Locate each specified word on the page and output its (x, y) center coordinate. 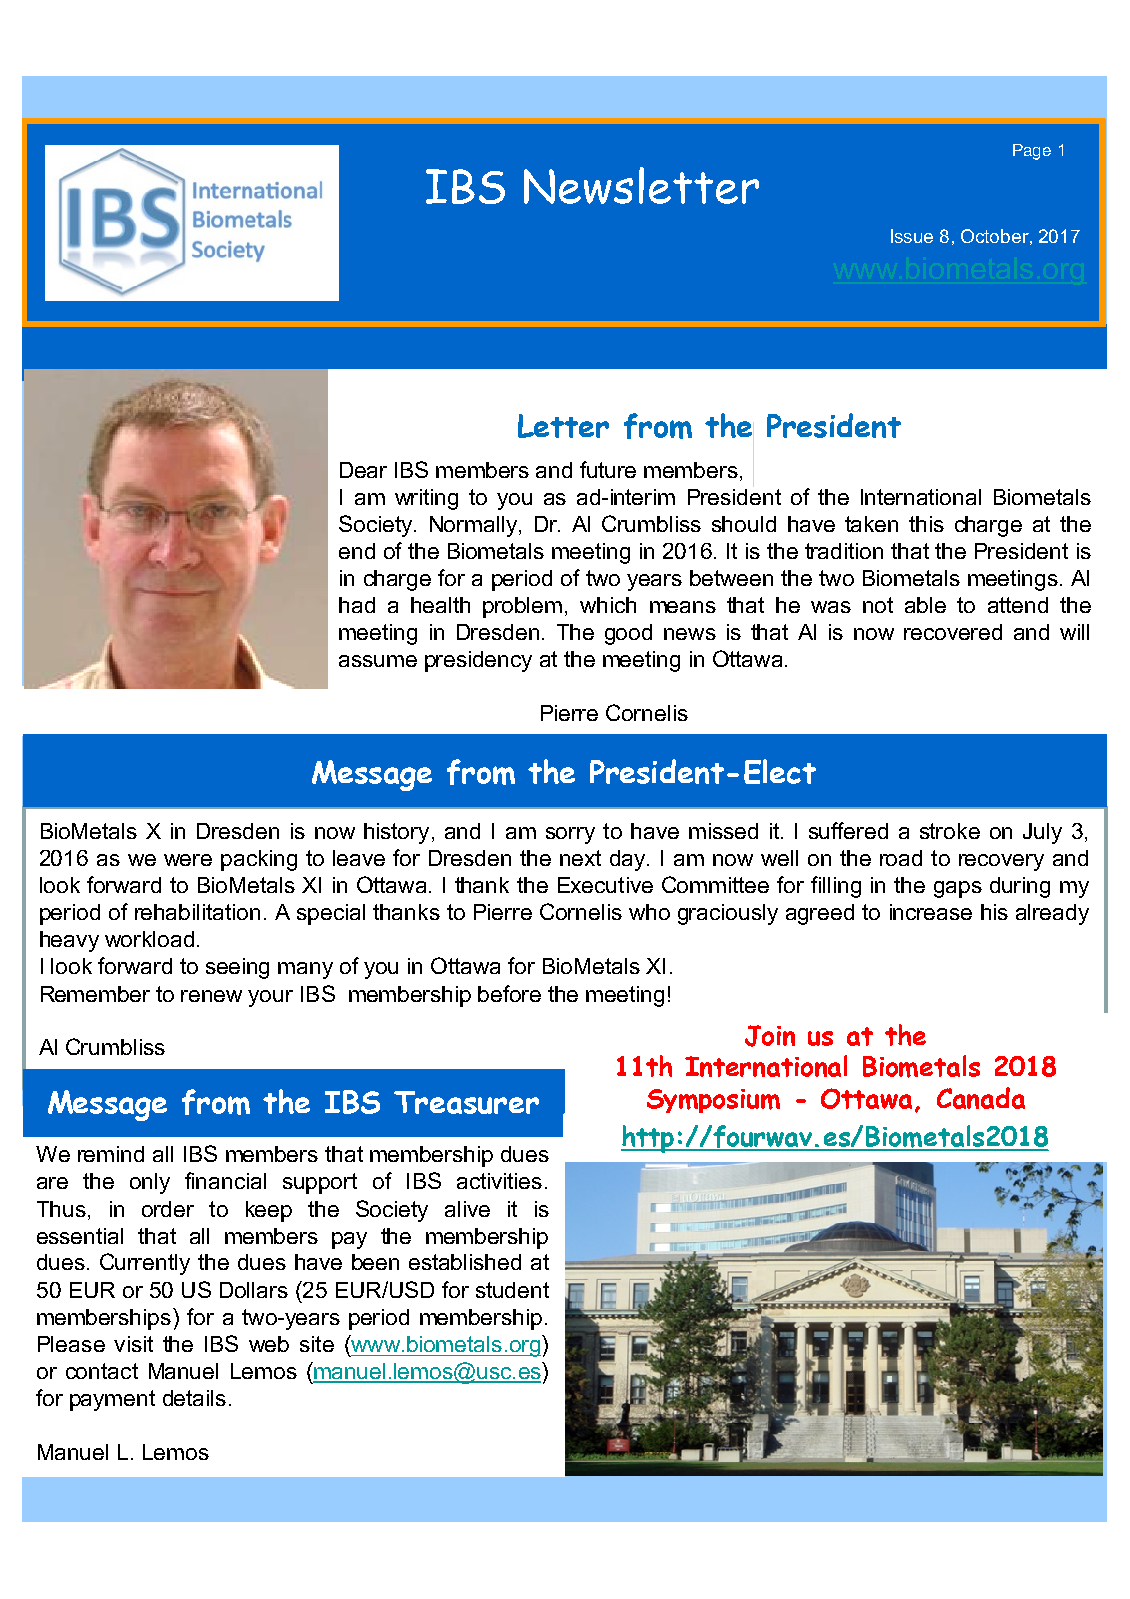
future (608, 469)
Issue (912, 236)
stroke (950, 831)
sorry (570, 835)
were (188, 860)
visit (133, 1344)
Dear (363, 470)
